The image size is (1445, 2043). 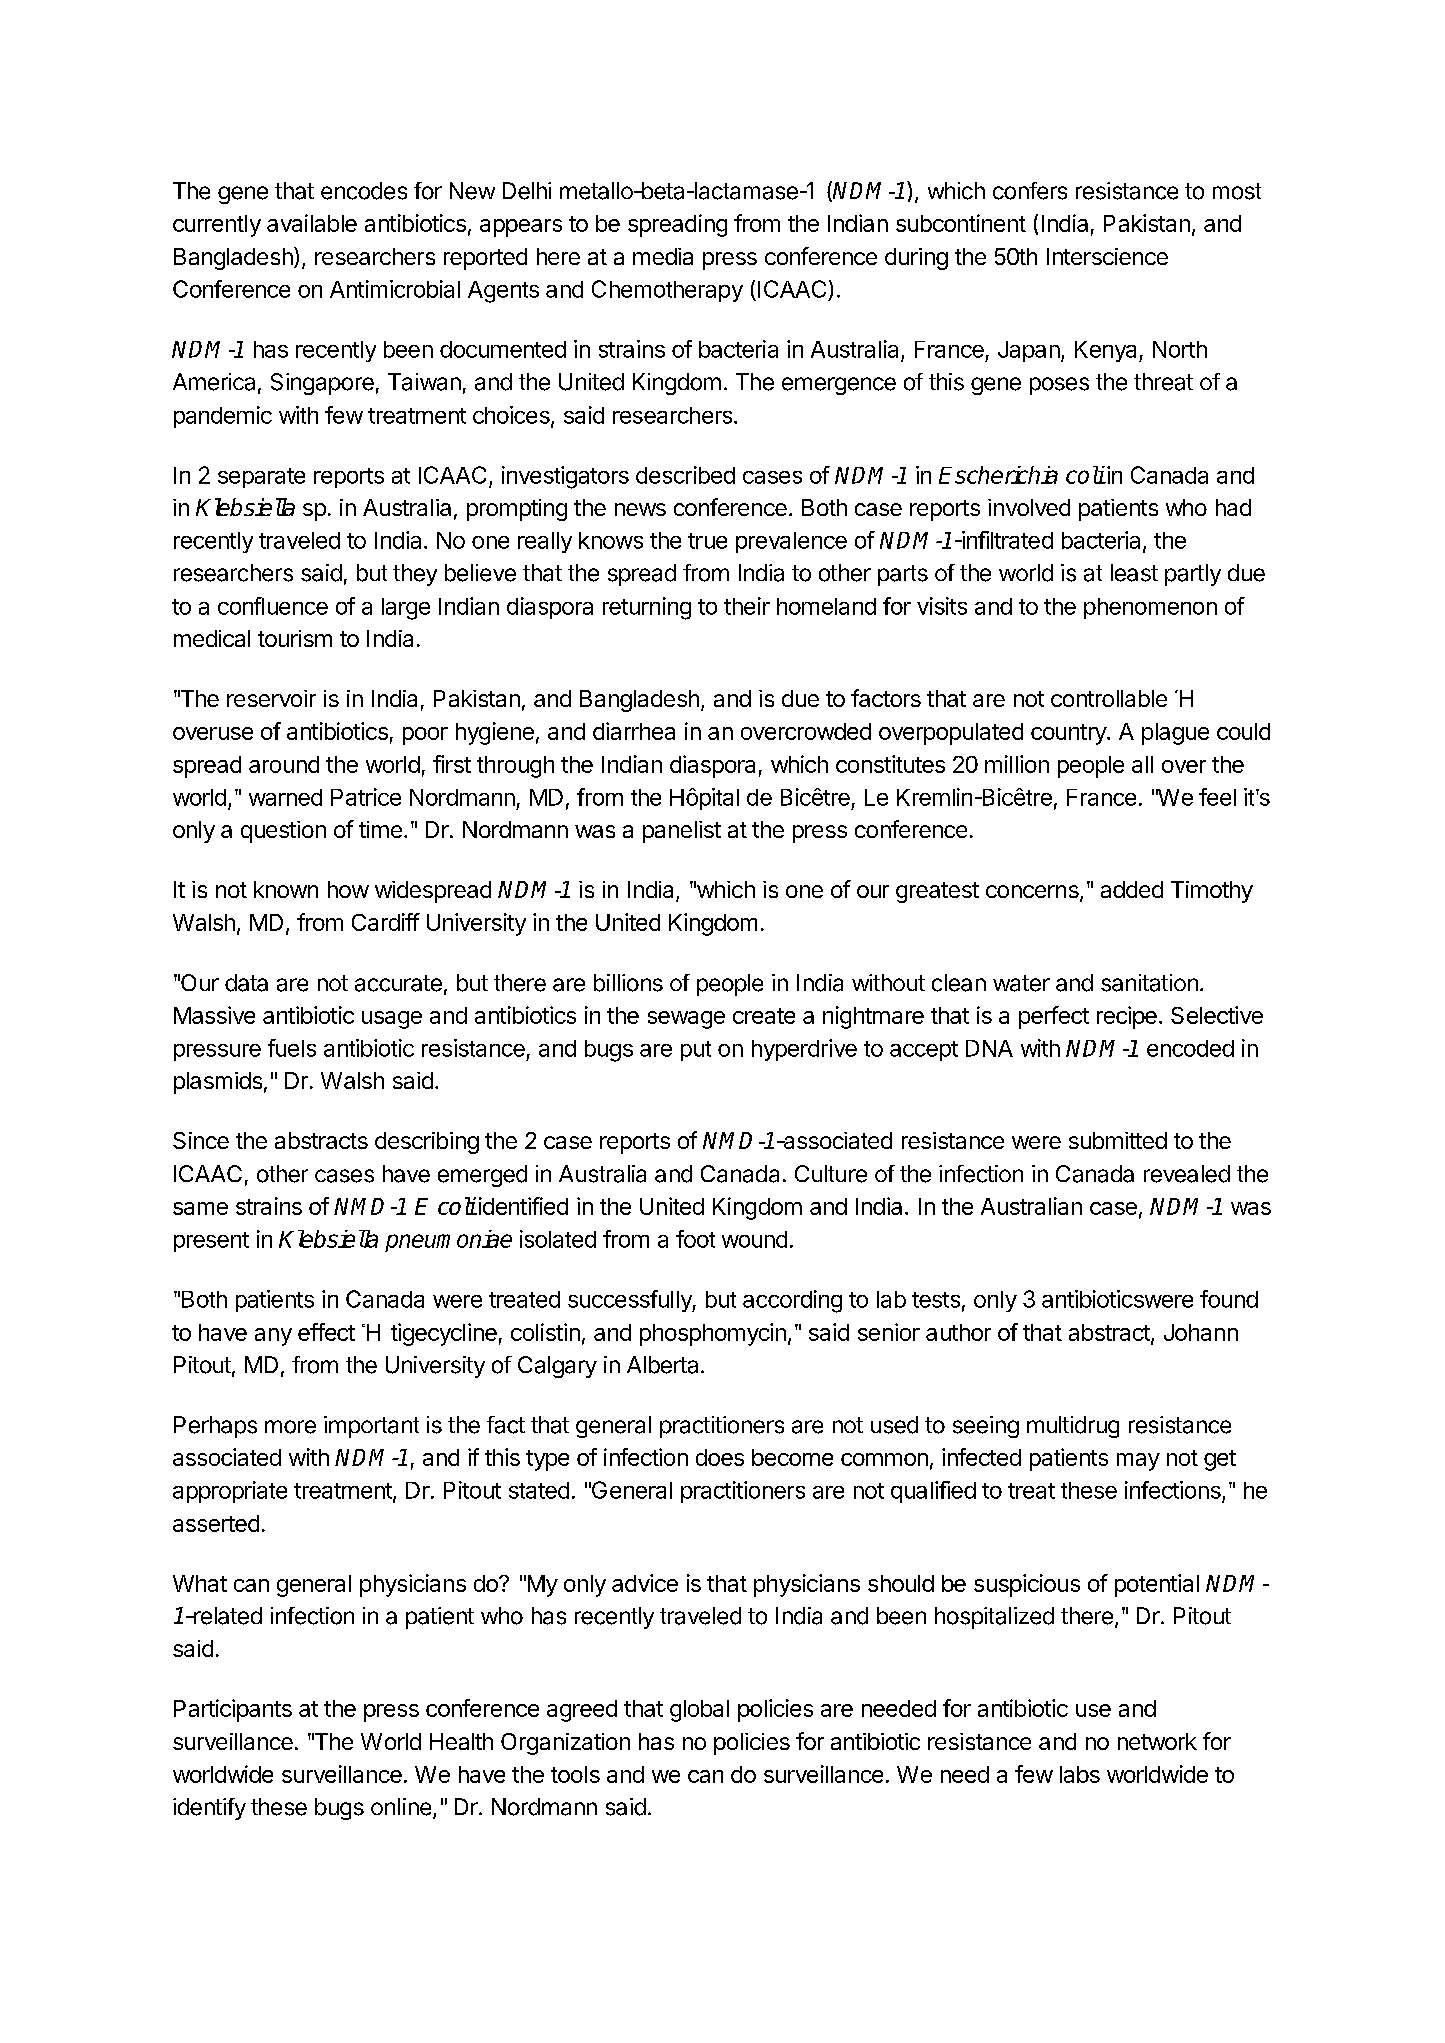 I want to click on foot, so click(x=695, y=1239).
